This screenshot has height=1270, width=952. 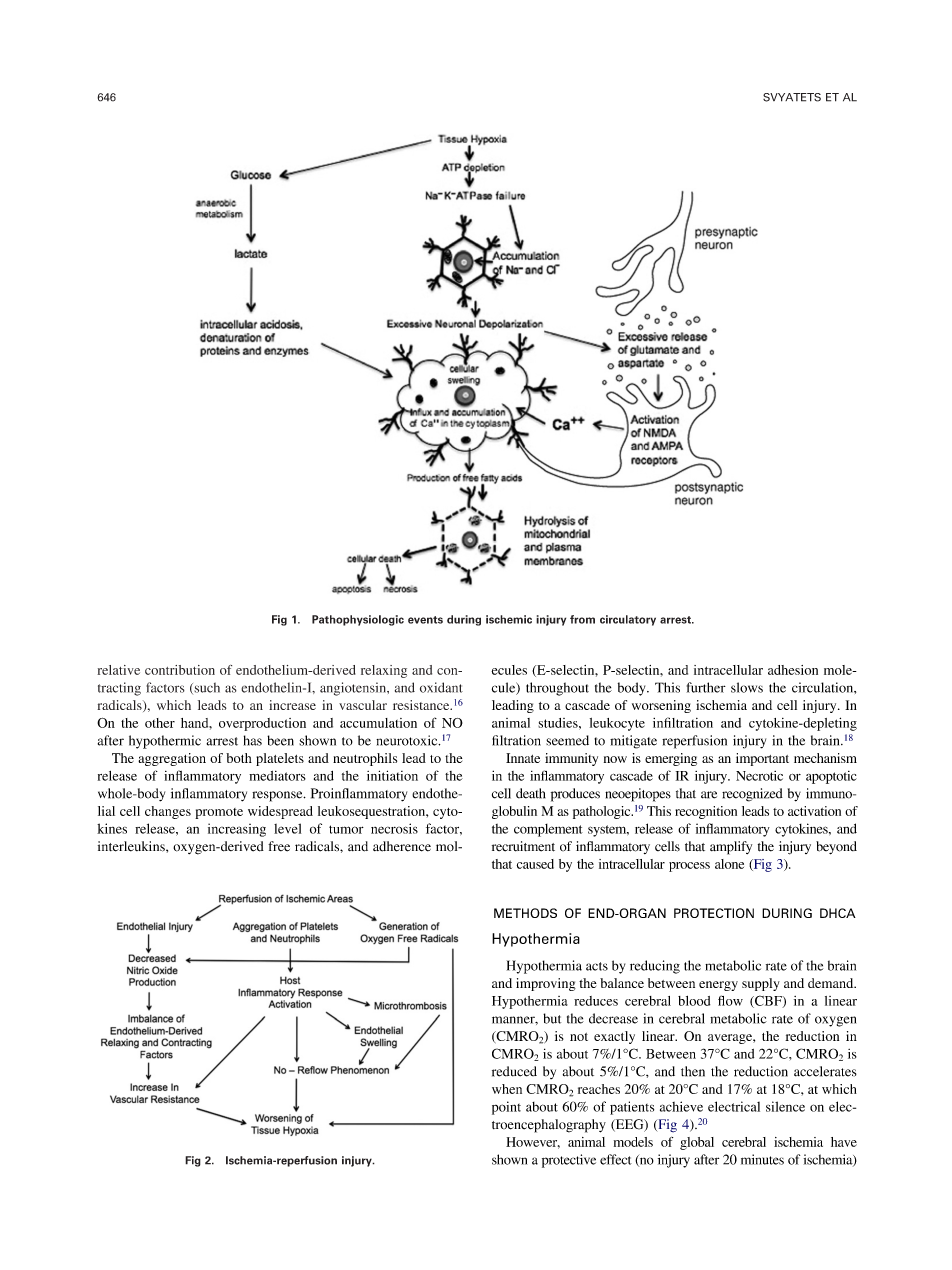 I want to click on point, so click(x=506, y=1108).
